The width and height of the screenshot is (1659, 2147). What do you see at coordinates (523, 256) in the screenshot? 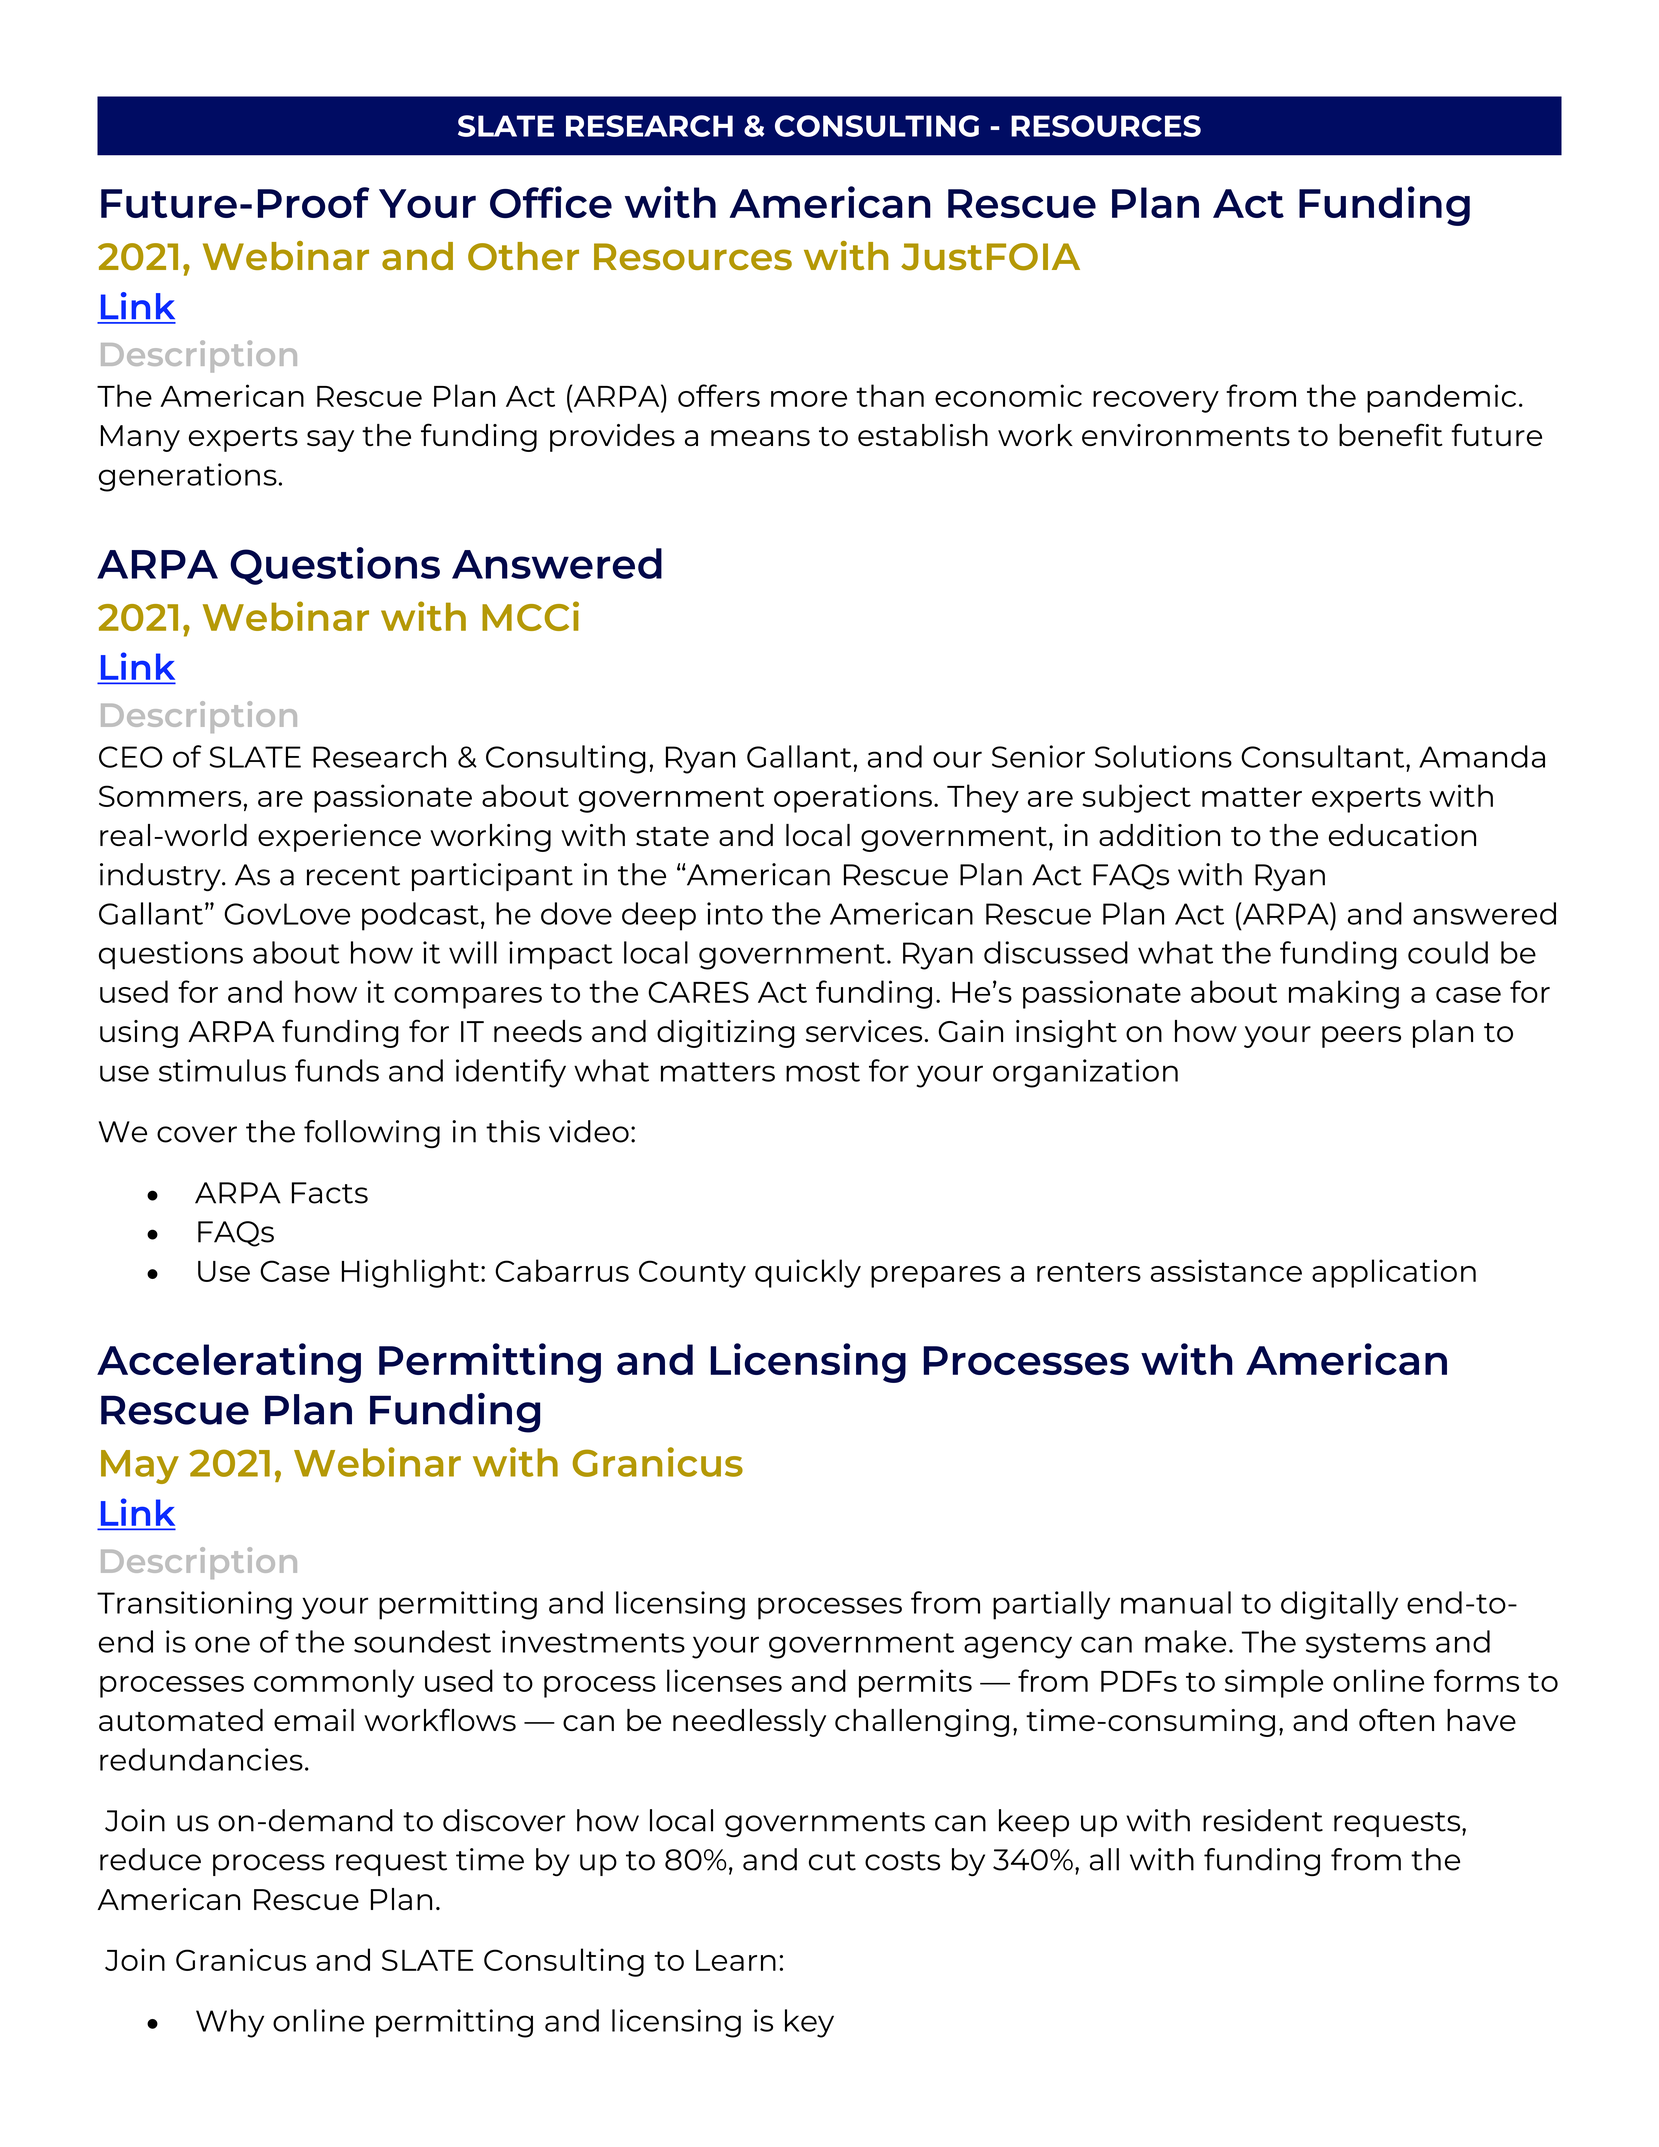
I see `Other` at bounding box center [523, 256].
